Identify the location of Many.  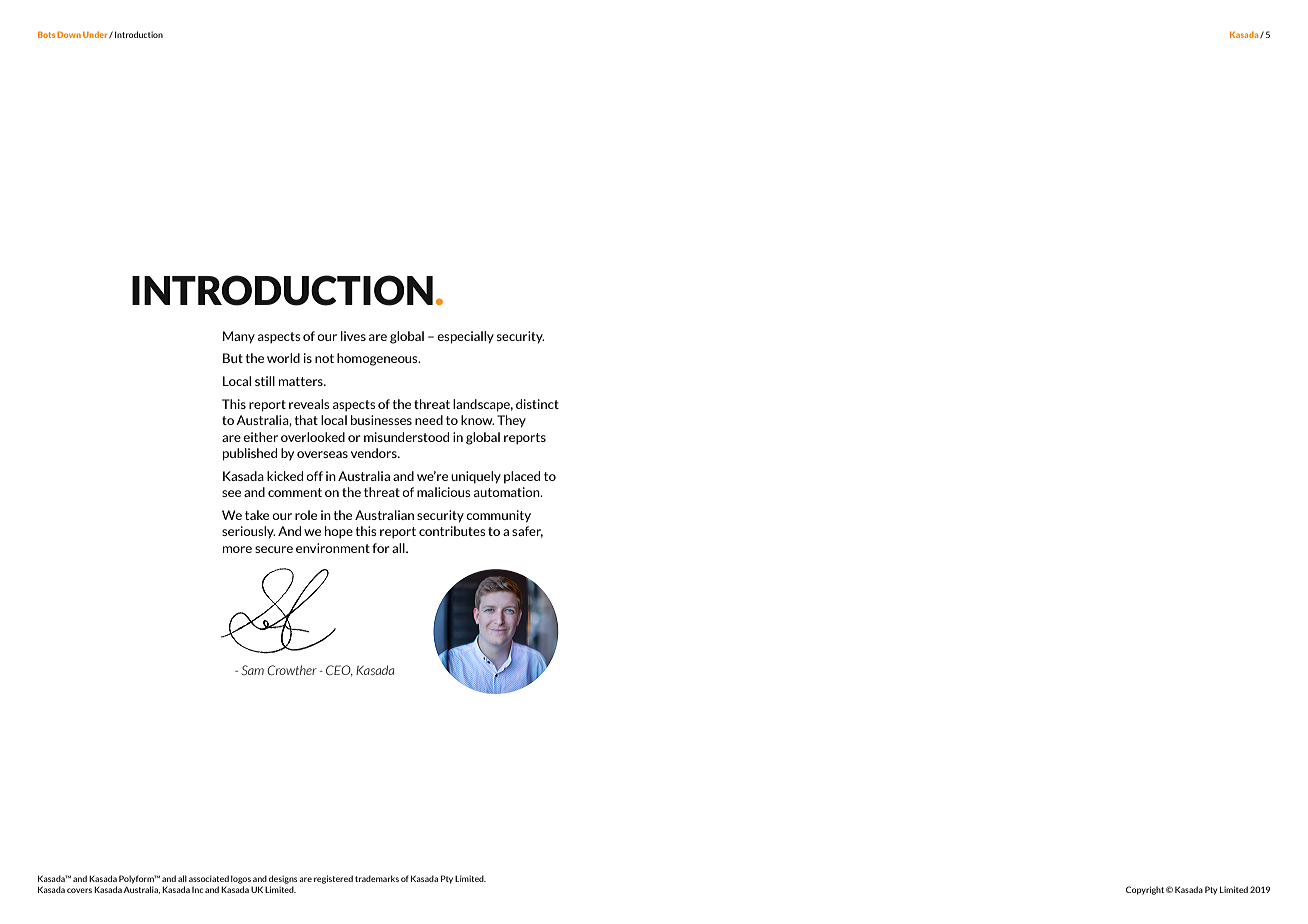
(239, 337).
